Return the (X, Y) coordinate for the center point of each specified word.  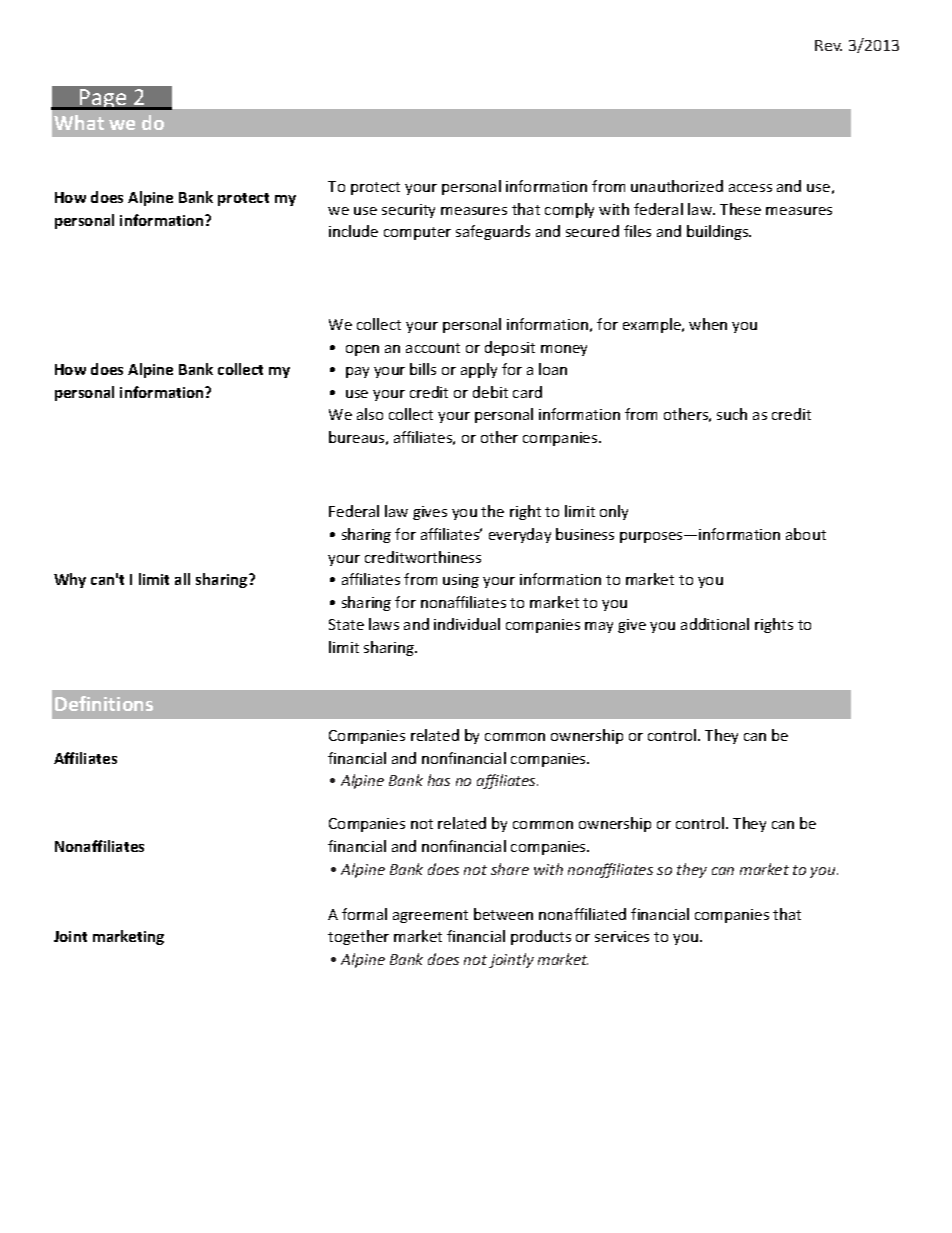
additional (715, 624)
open (362, 350)
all (182, 579)
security (408, 211)
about (806, 534)
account (433, 348)
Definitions (104, 703)
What (79, 122)
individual (467, 624)
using (461, 581)
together (358, 937)
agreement (430, 916)
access (750, 188)
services (622, 936)
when (708, 324)
